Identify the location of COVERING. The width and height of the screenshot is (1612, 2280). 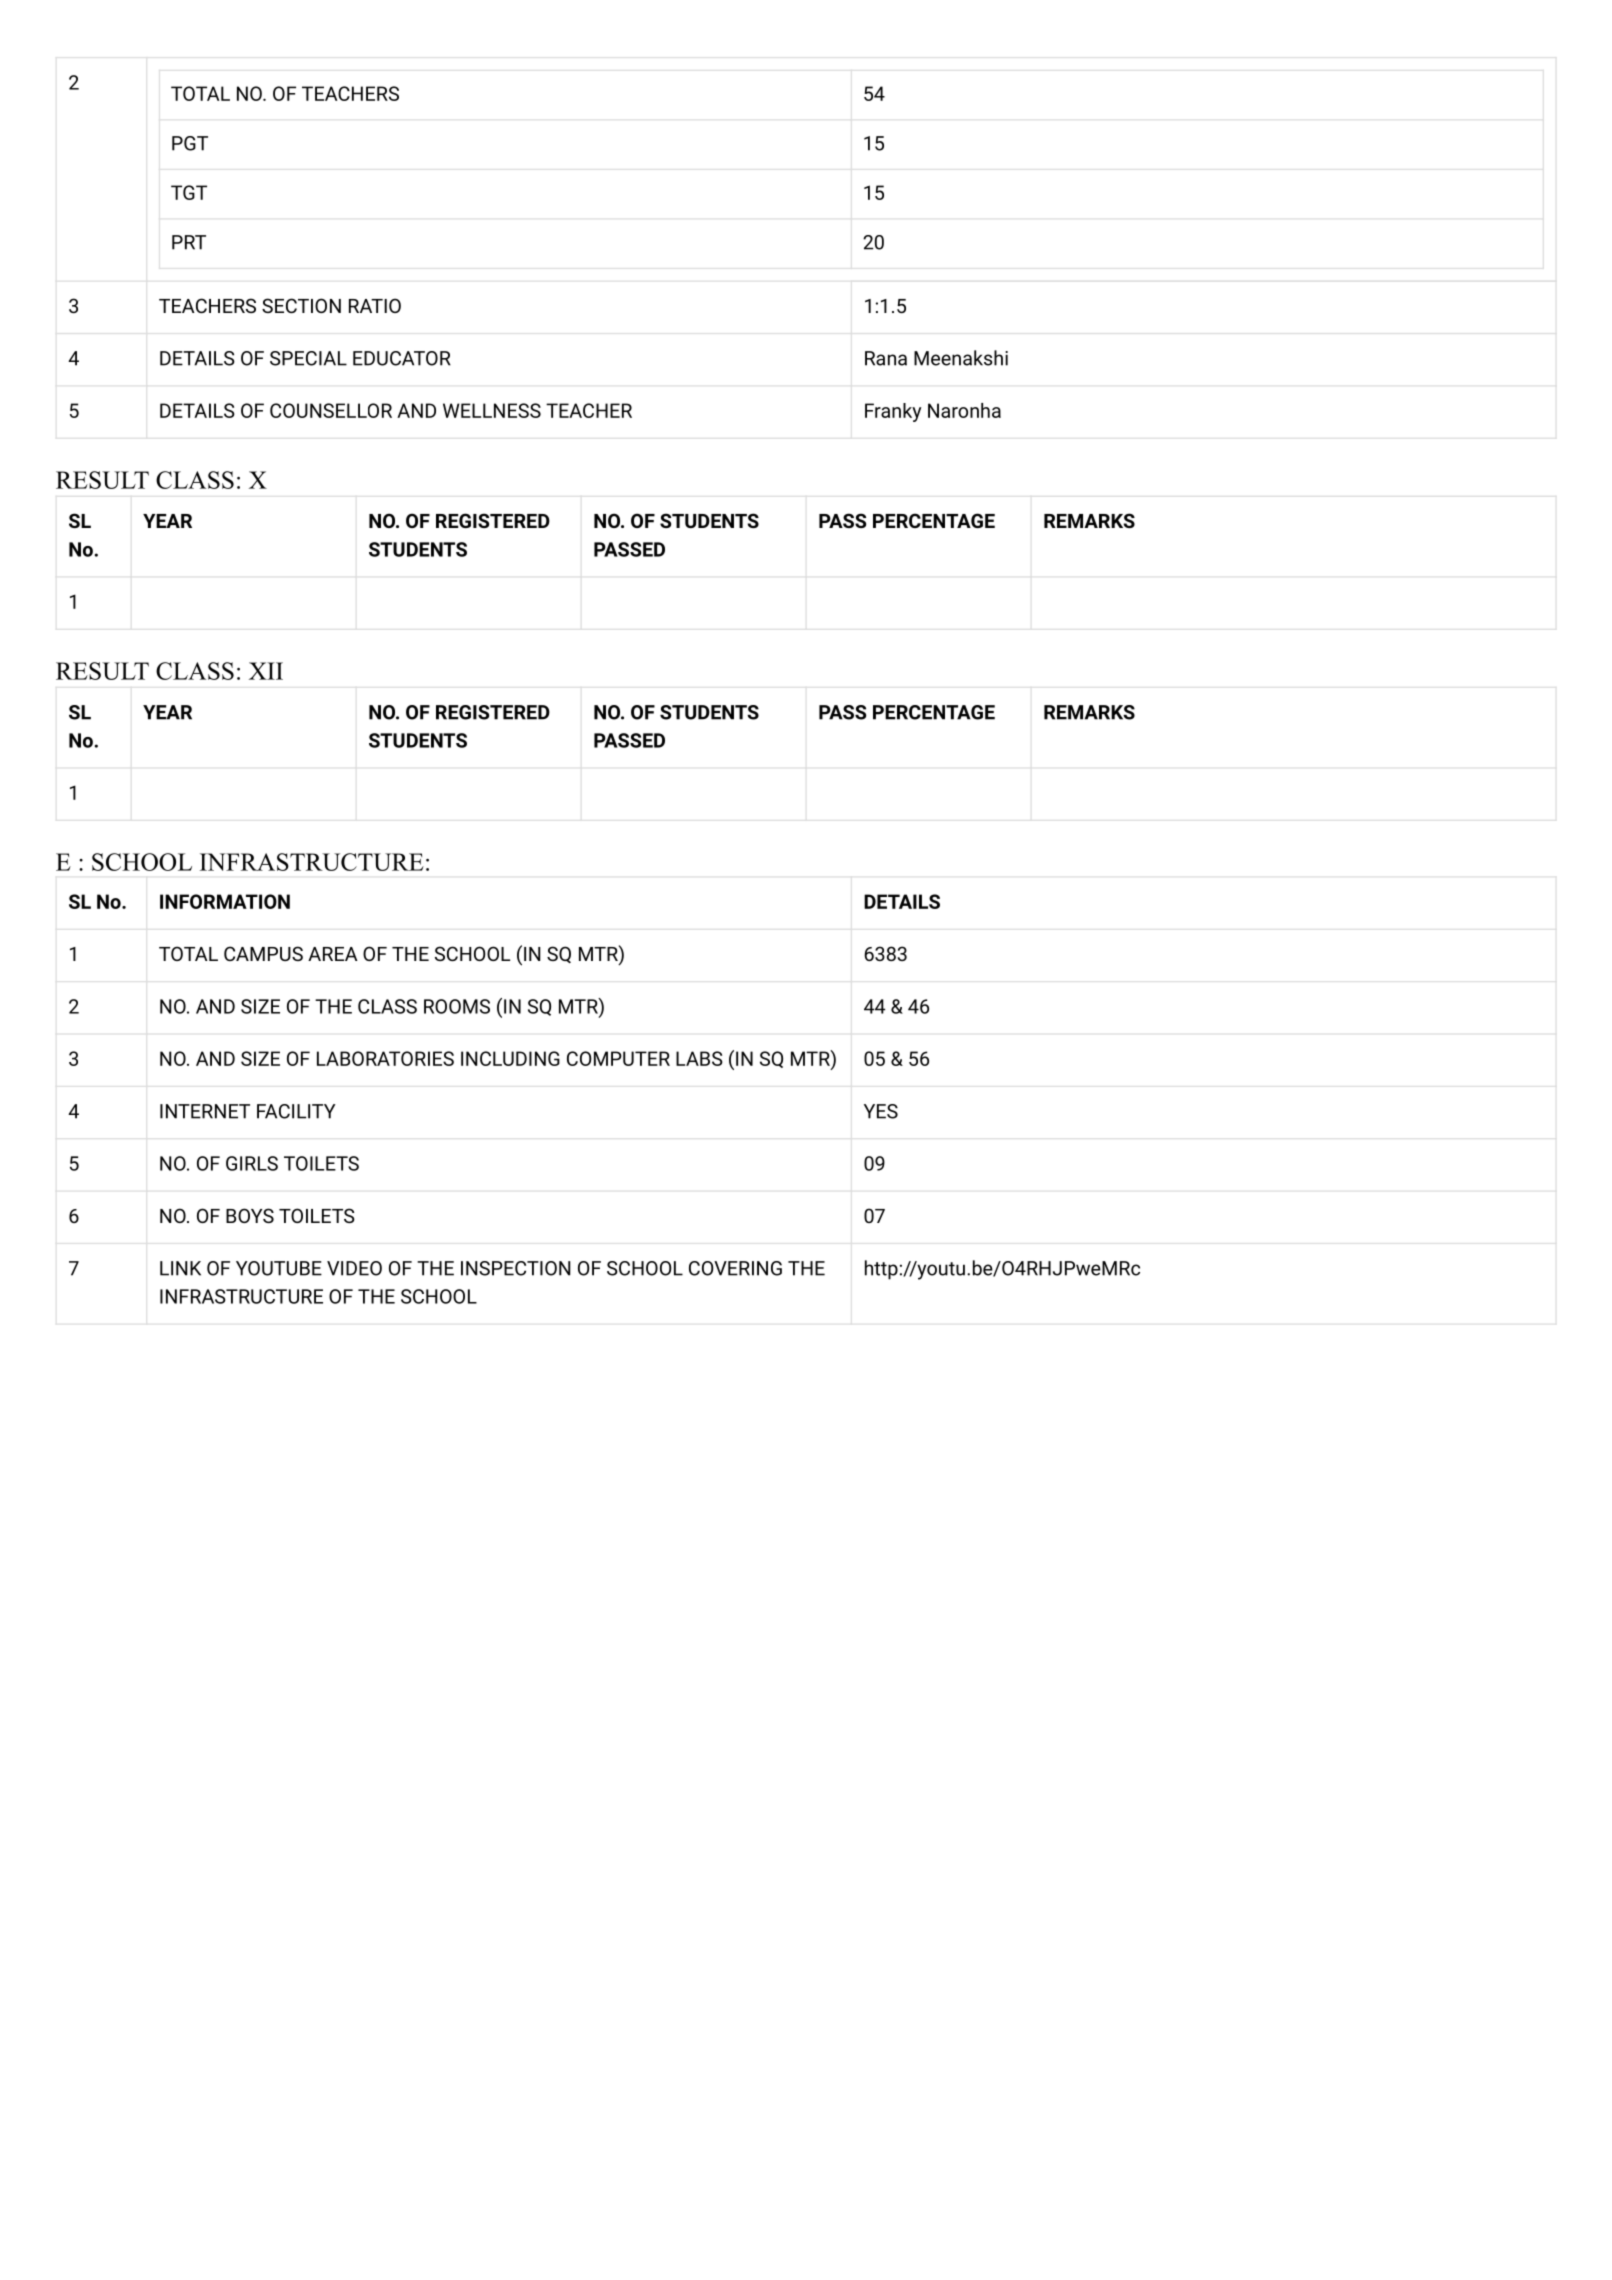
(735, 1268).
